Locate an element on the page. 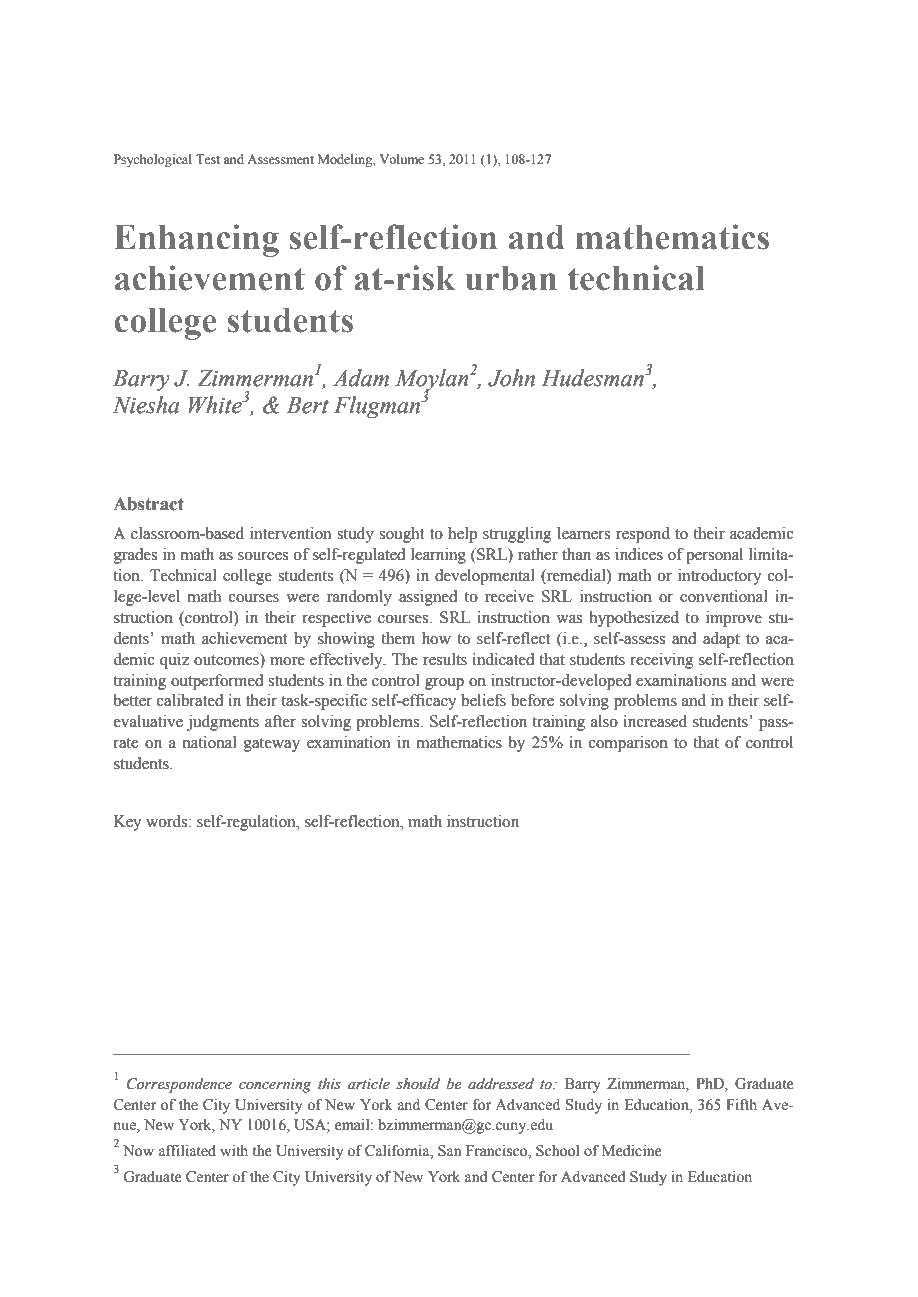  receiving is located at coordinates (662, 661).
